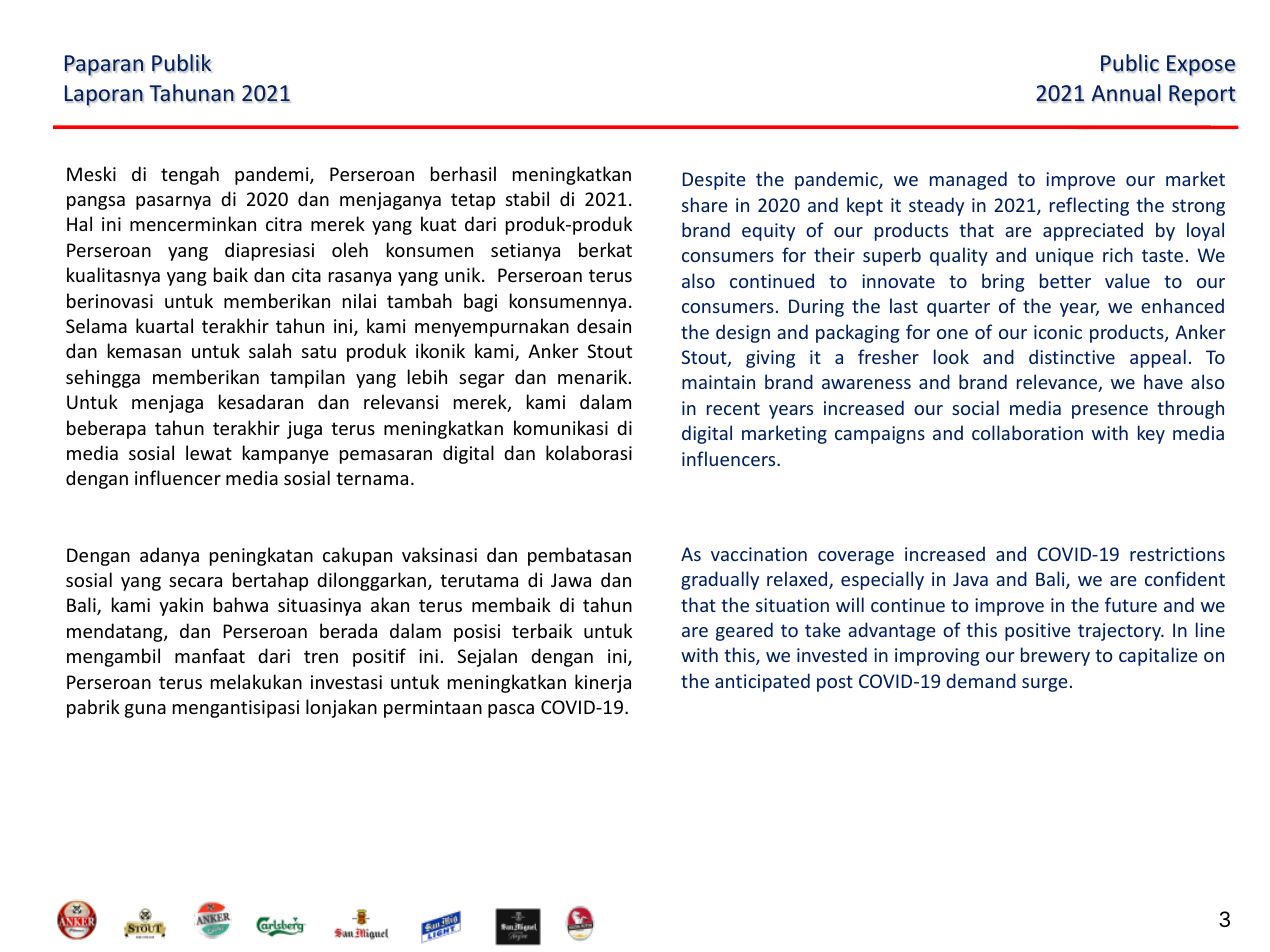  Describe the element at coordinates (190, 175) in the screenshot. I see `tengah` at that location.
